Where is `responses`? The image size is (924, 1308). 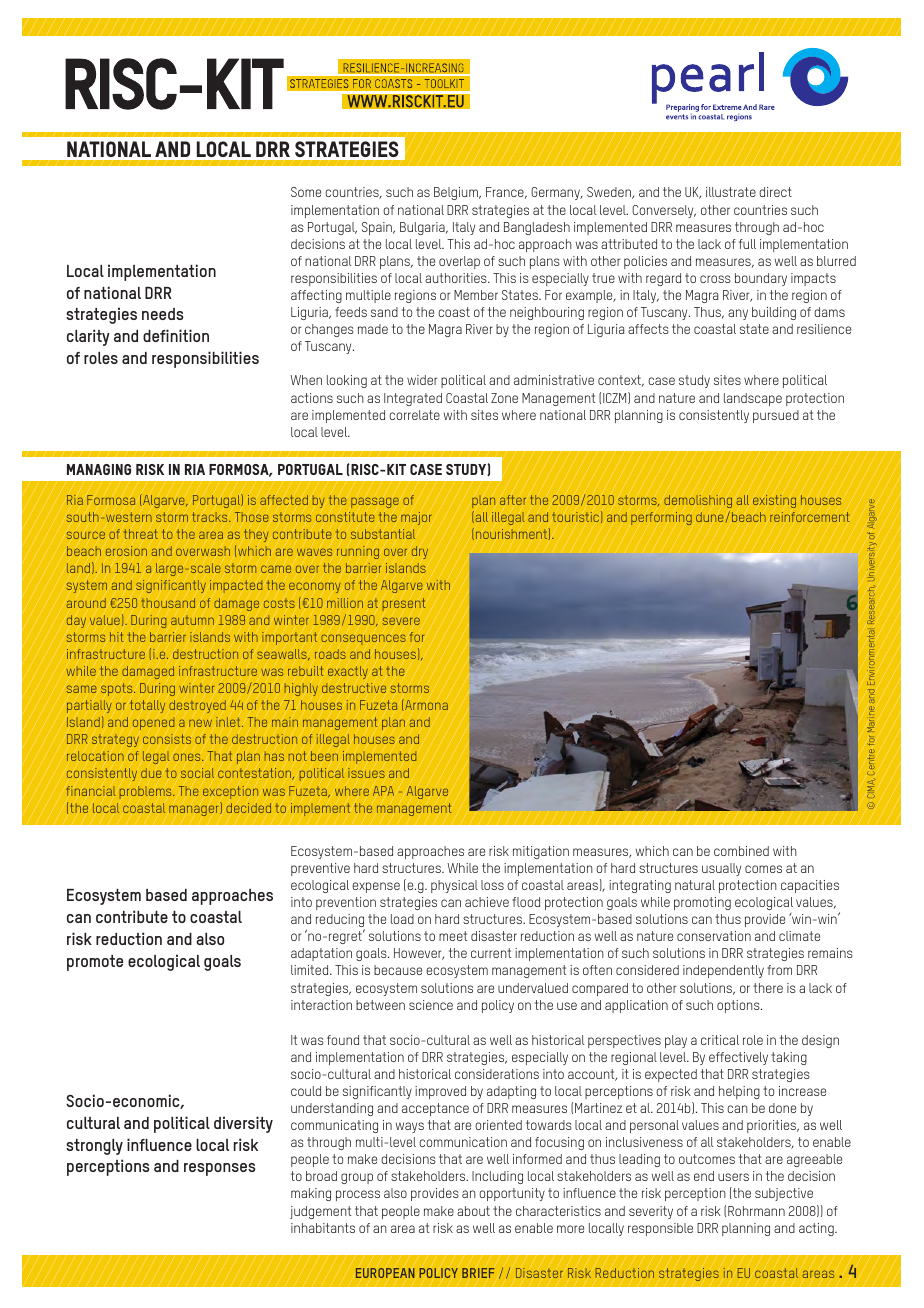 responses is located at coordinates (220, 1169).
